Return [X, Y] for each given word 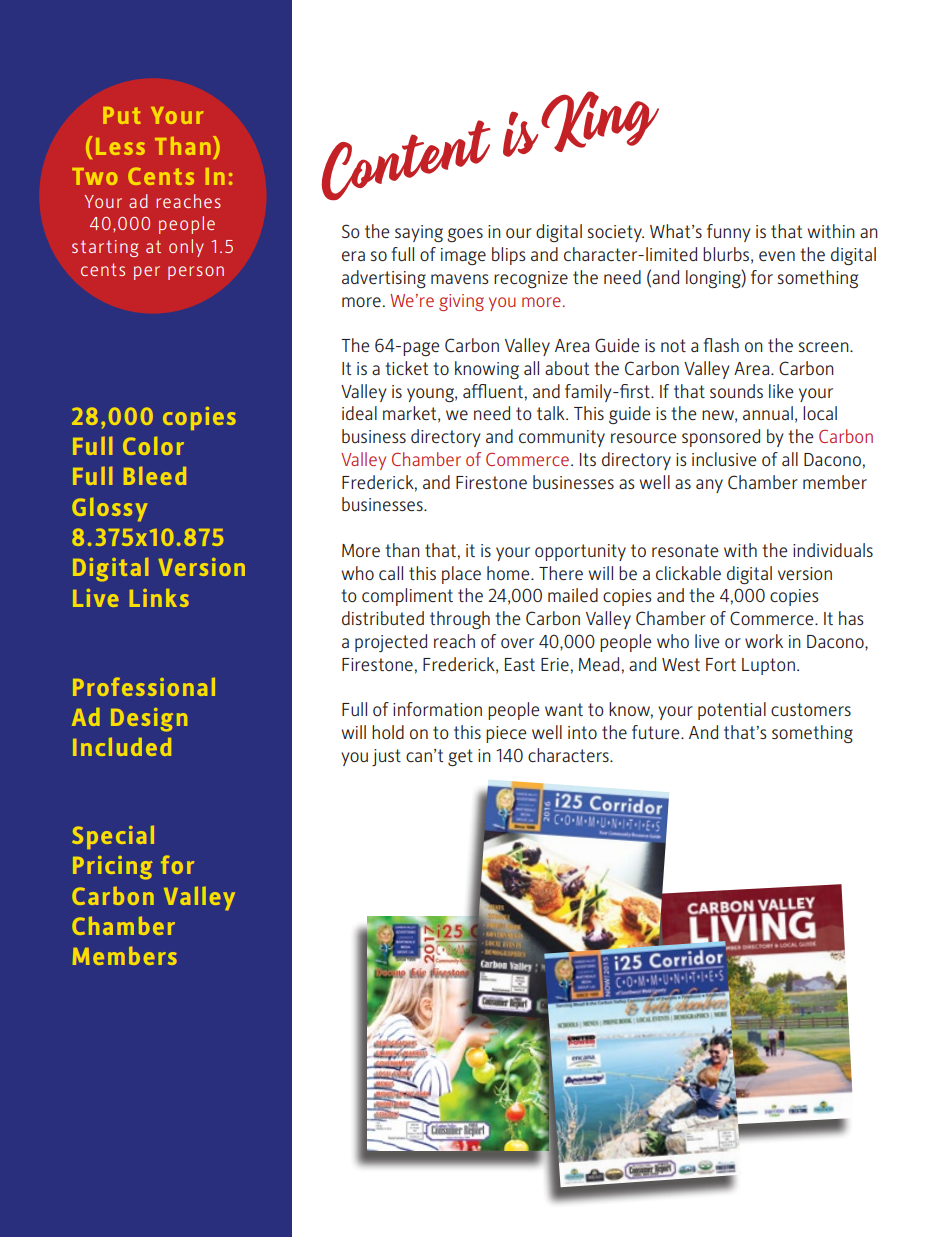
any [709, 486]
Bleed [155, 476]
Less [120, 146]
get [460, 757]
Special [113, 837]
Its [588, 459]
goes [465, 235]
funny [729, 233]
